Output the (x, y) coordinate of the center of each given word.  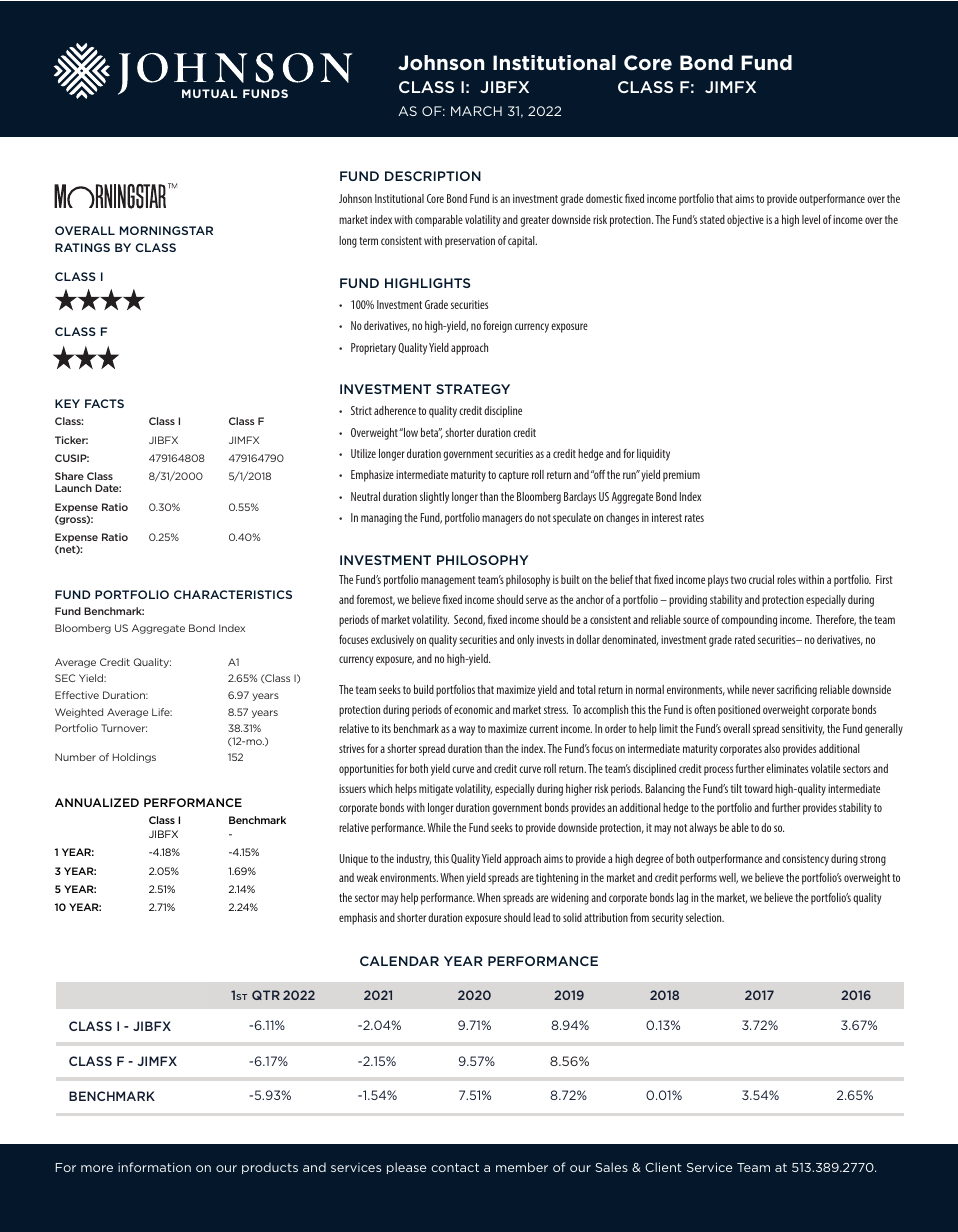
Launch (73, 488)
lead (541, 917)
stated (712, 219)
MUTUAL (209, 93)
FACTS (104, 403)
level (811, 219)
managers (502, 520)
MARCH (476, 111)
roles (786, 579)
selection (705, 917)
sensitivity (803, 730)
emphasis (358, 919)
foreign (497, 327)
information (154, 1167)
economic (473, 709)
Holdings (134, 758)
